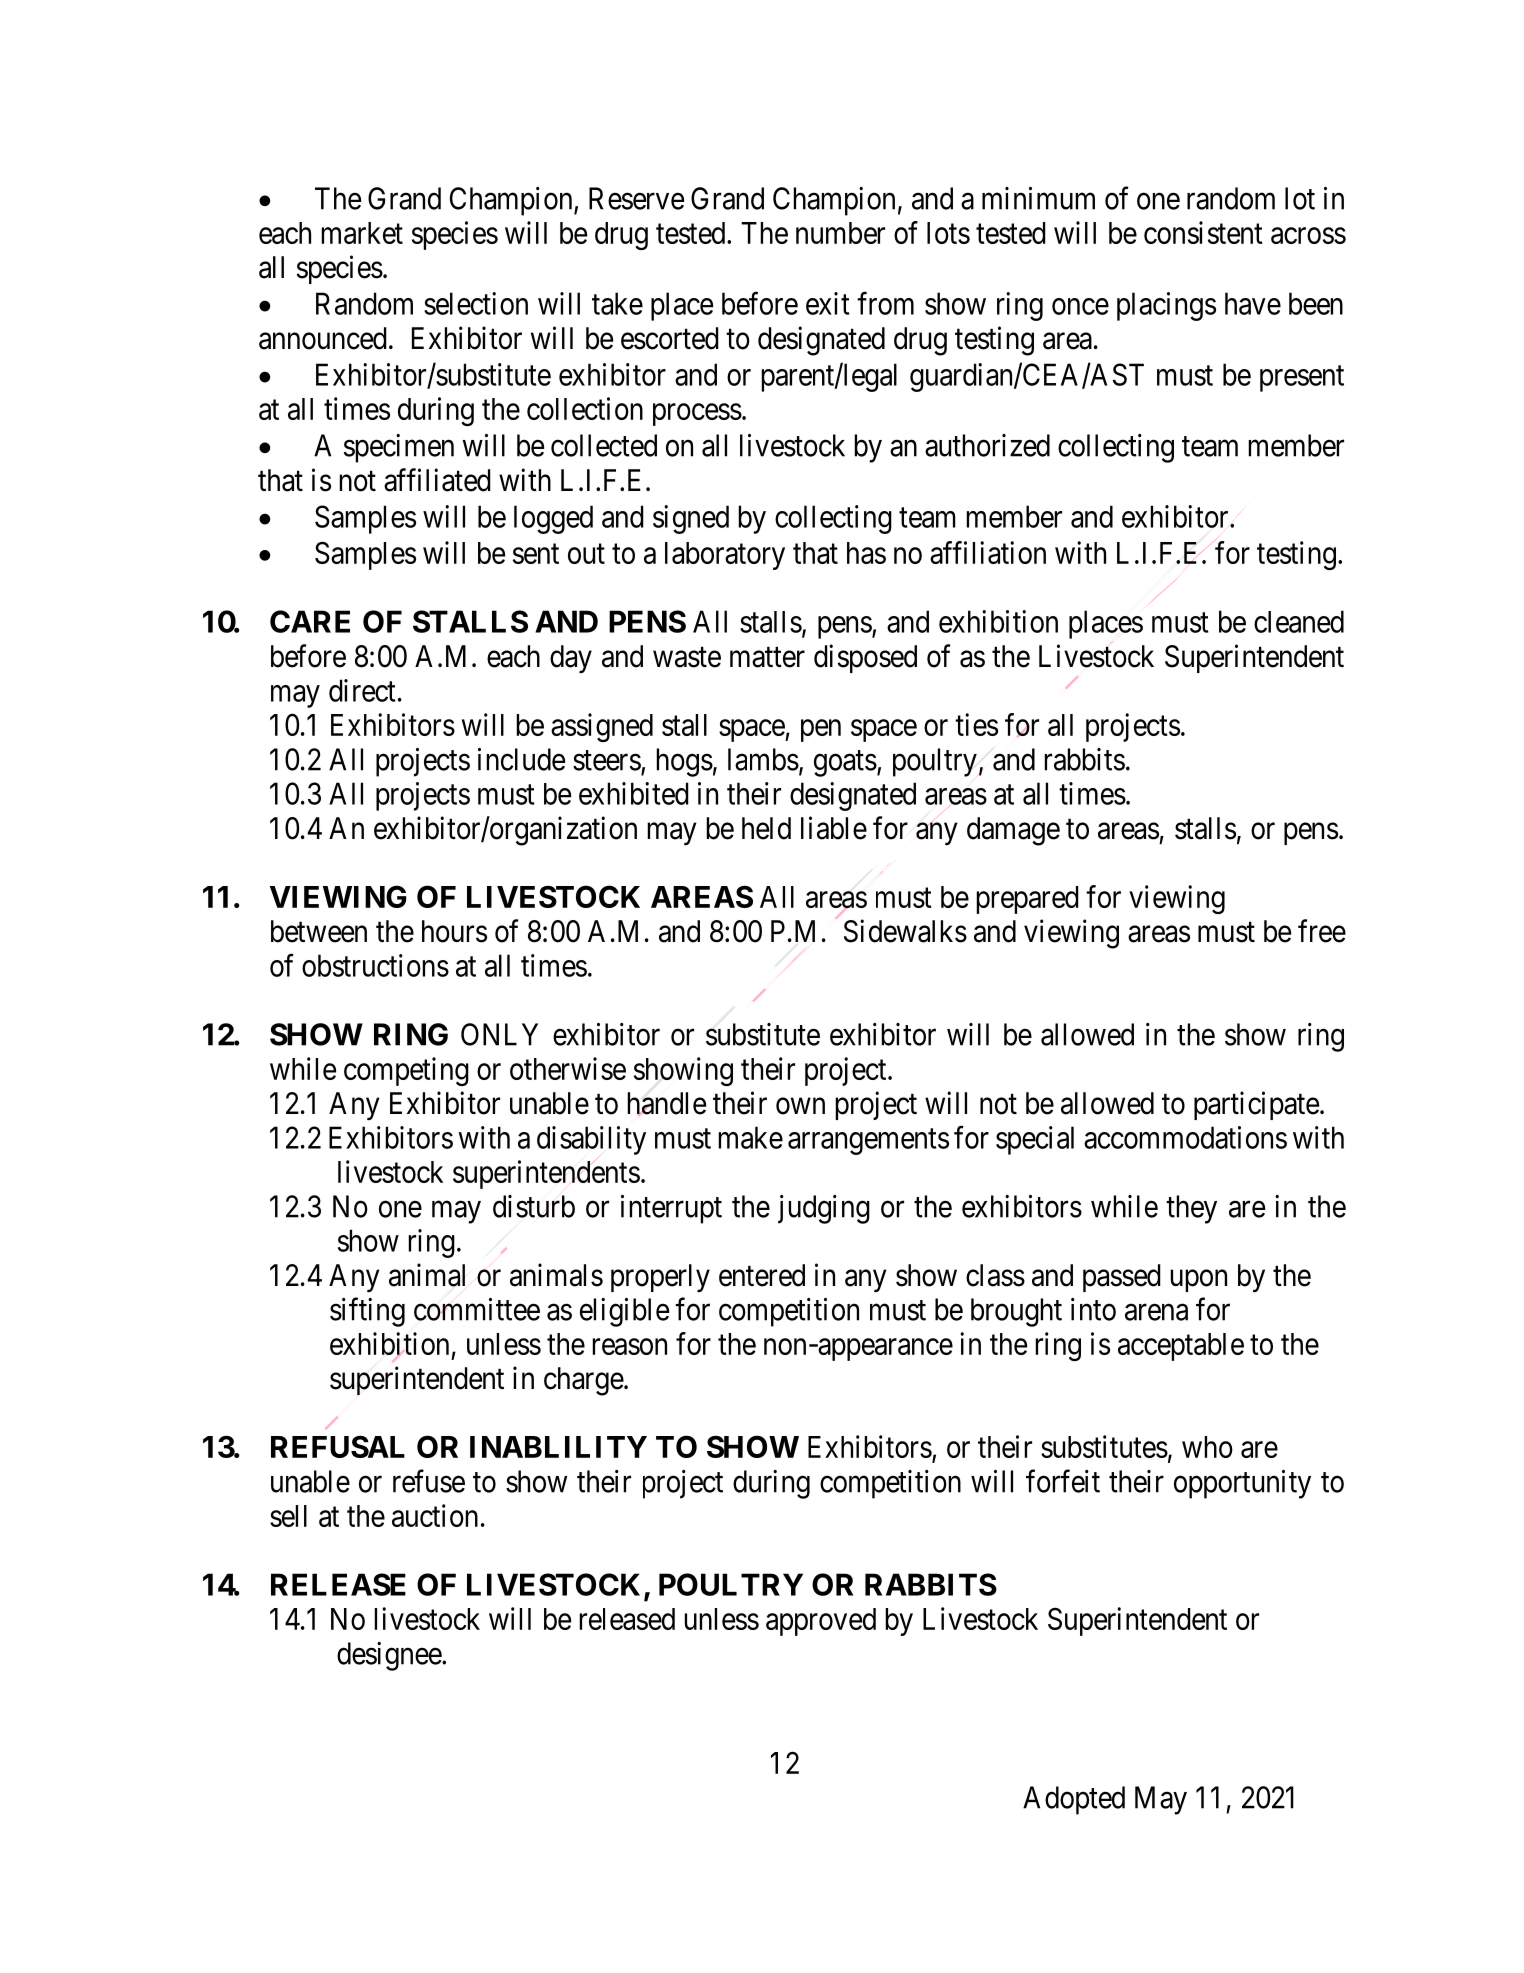 Image resolution: width=1524 pixels, height=1973 pixels. I want to click on own, so click(800, 1106).
